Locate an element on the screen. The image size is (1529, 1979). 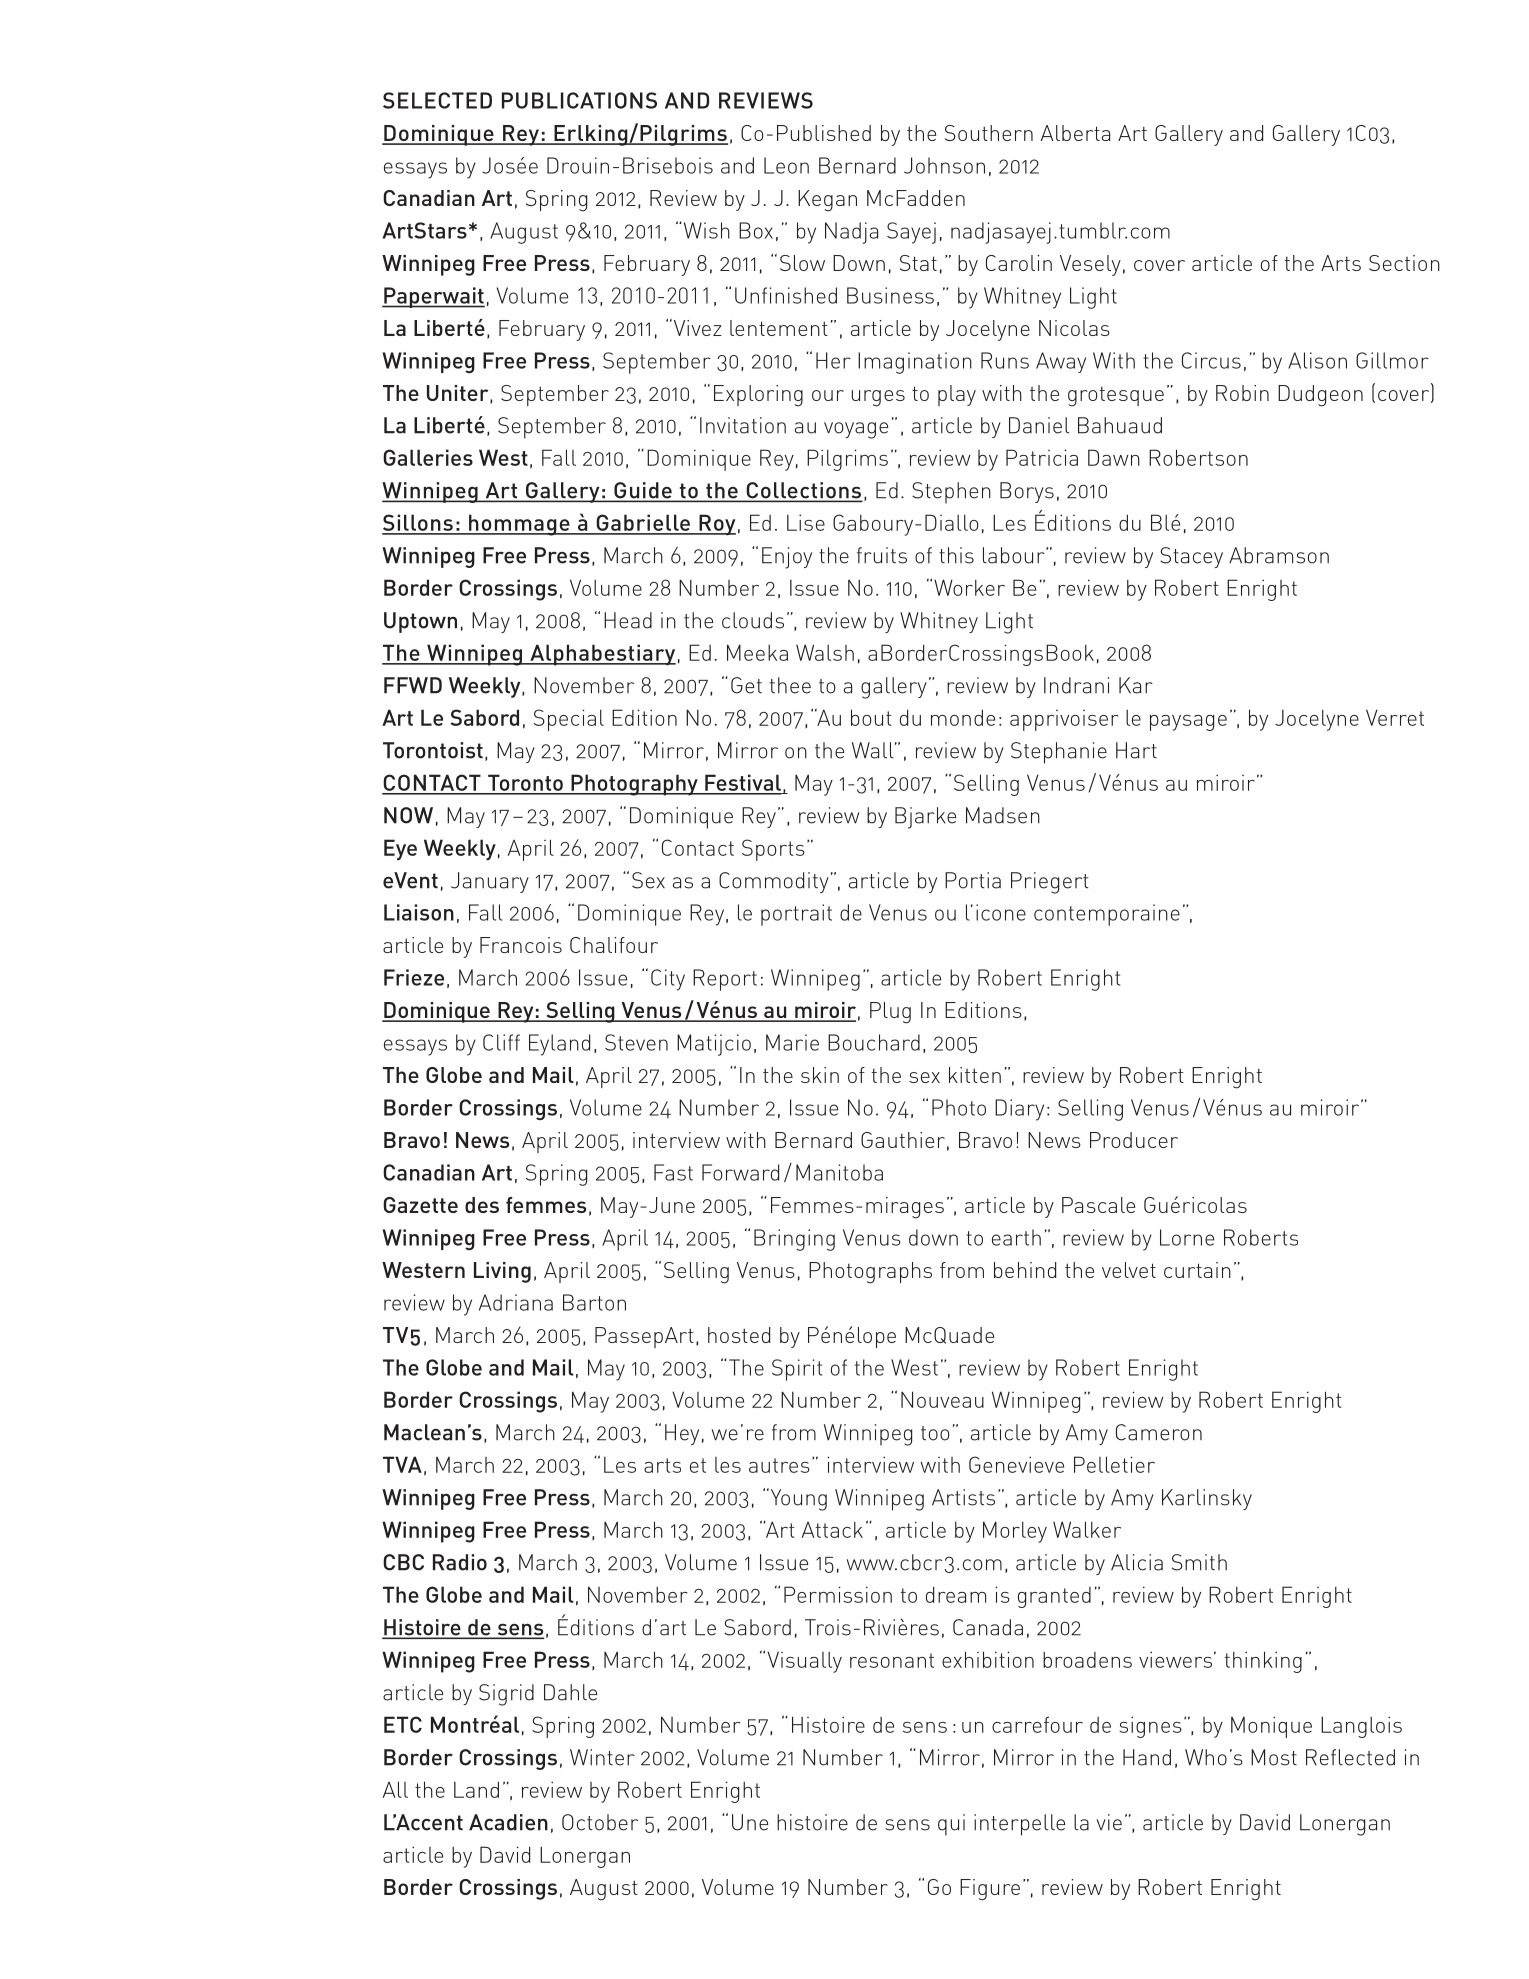
Hart is located at coordinates (1136, 750).
